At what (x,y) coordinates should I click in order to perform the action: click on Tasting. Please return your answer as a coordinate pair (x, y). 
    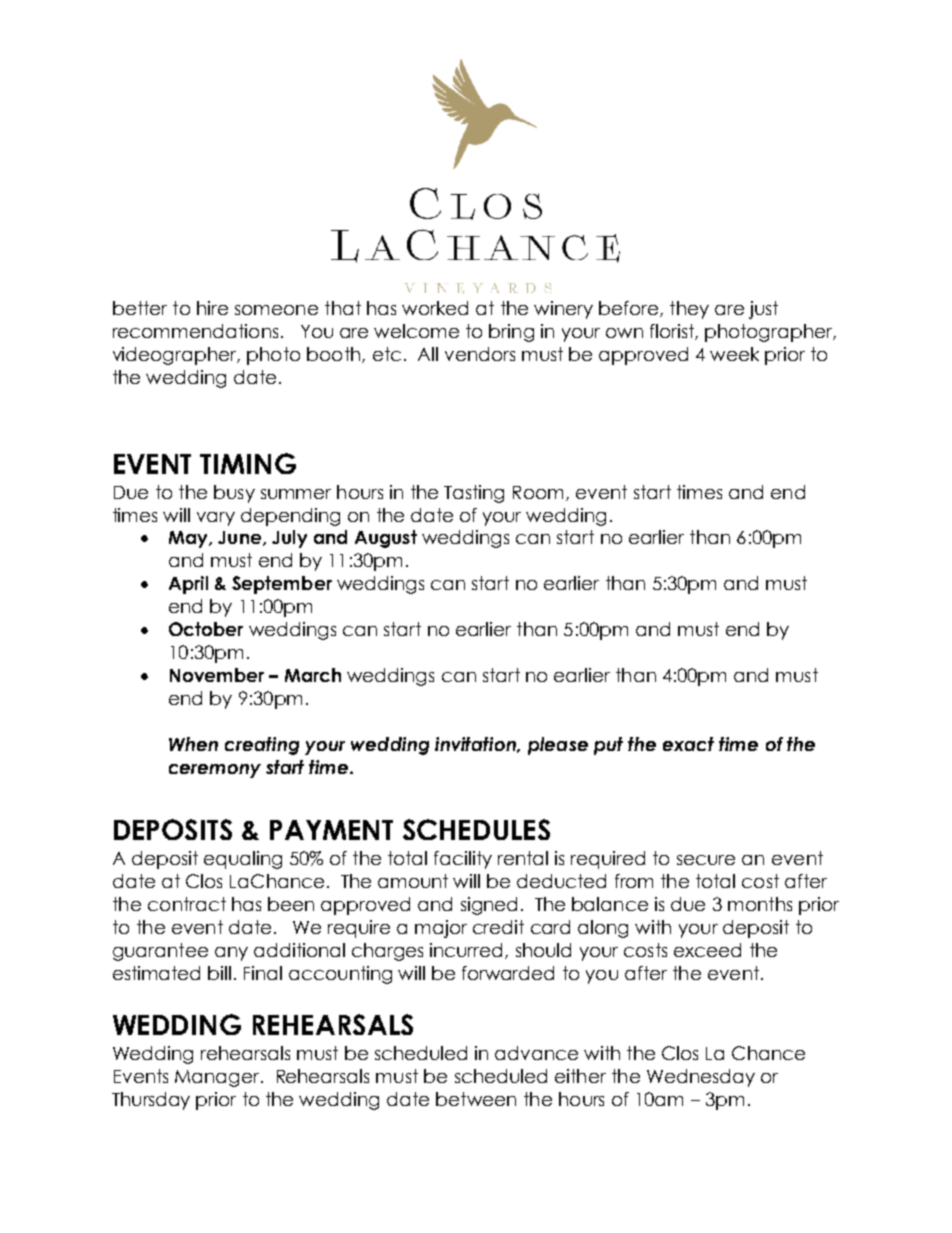
    Looking at the image, I should click on (474, 494).
